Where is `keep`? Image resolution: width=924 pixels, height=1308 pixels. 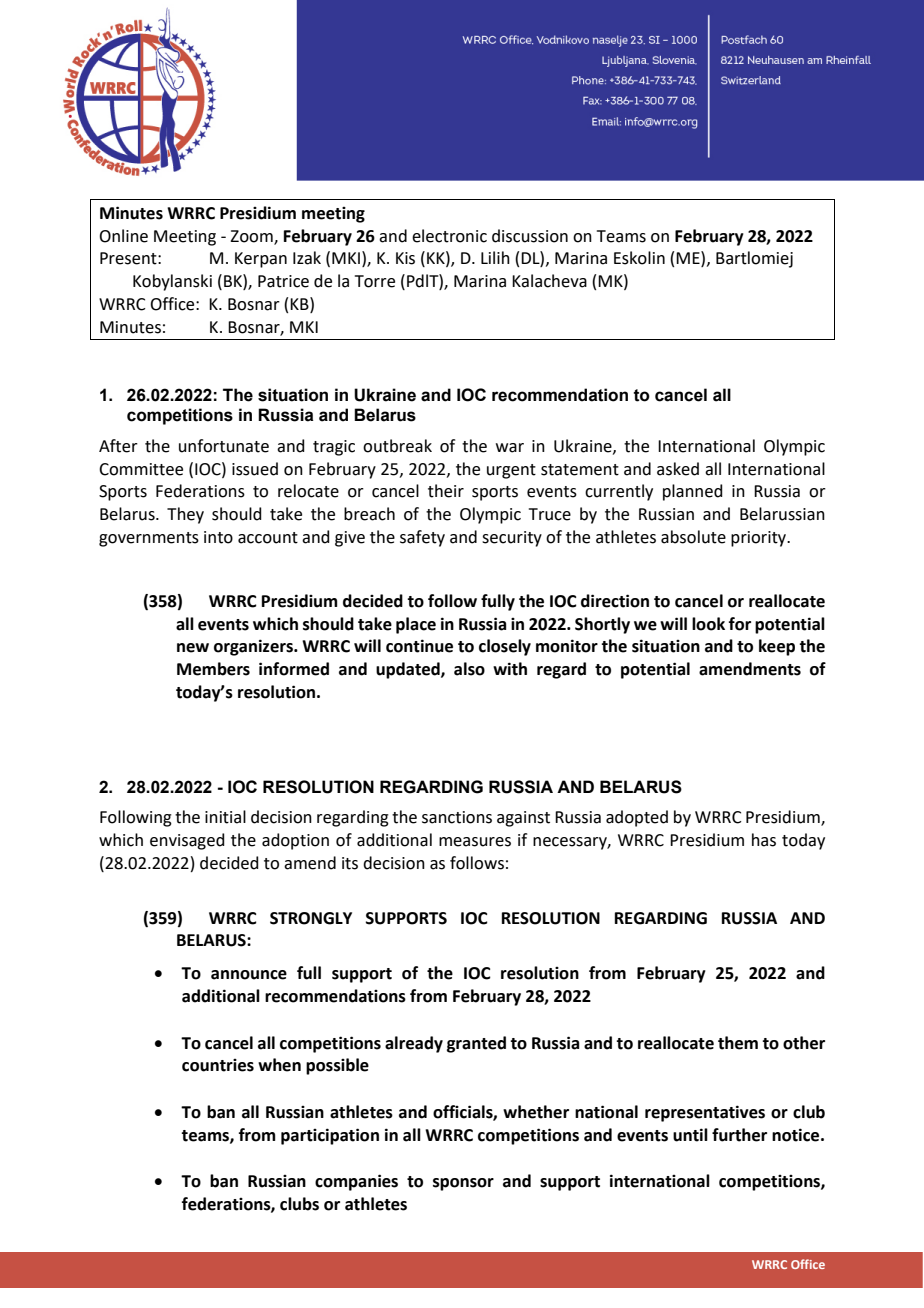 keep is located at coordinates (777, 647).
